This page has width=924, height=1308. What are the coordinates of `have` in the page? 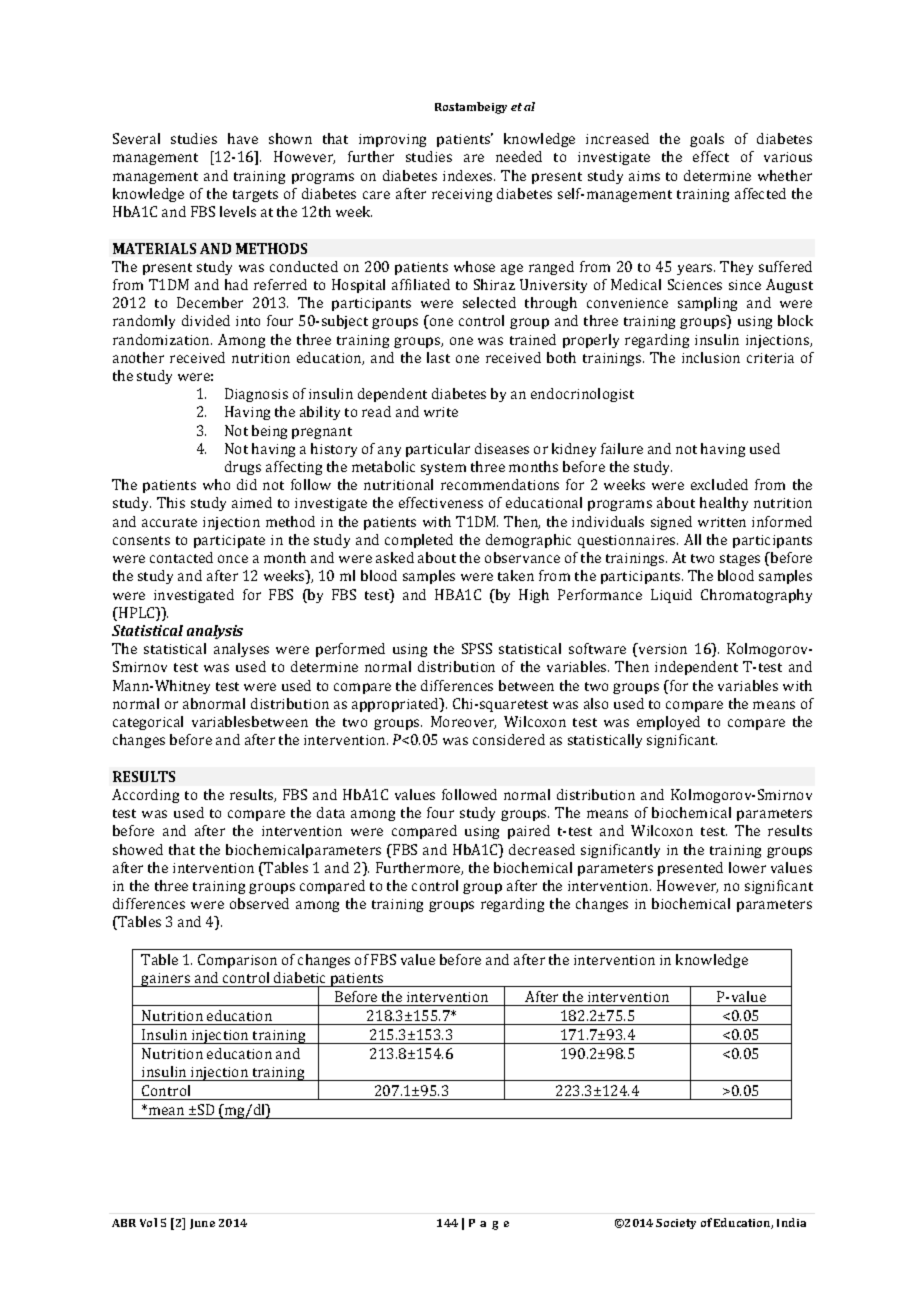 It's located at (243, 138).
